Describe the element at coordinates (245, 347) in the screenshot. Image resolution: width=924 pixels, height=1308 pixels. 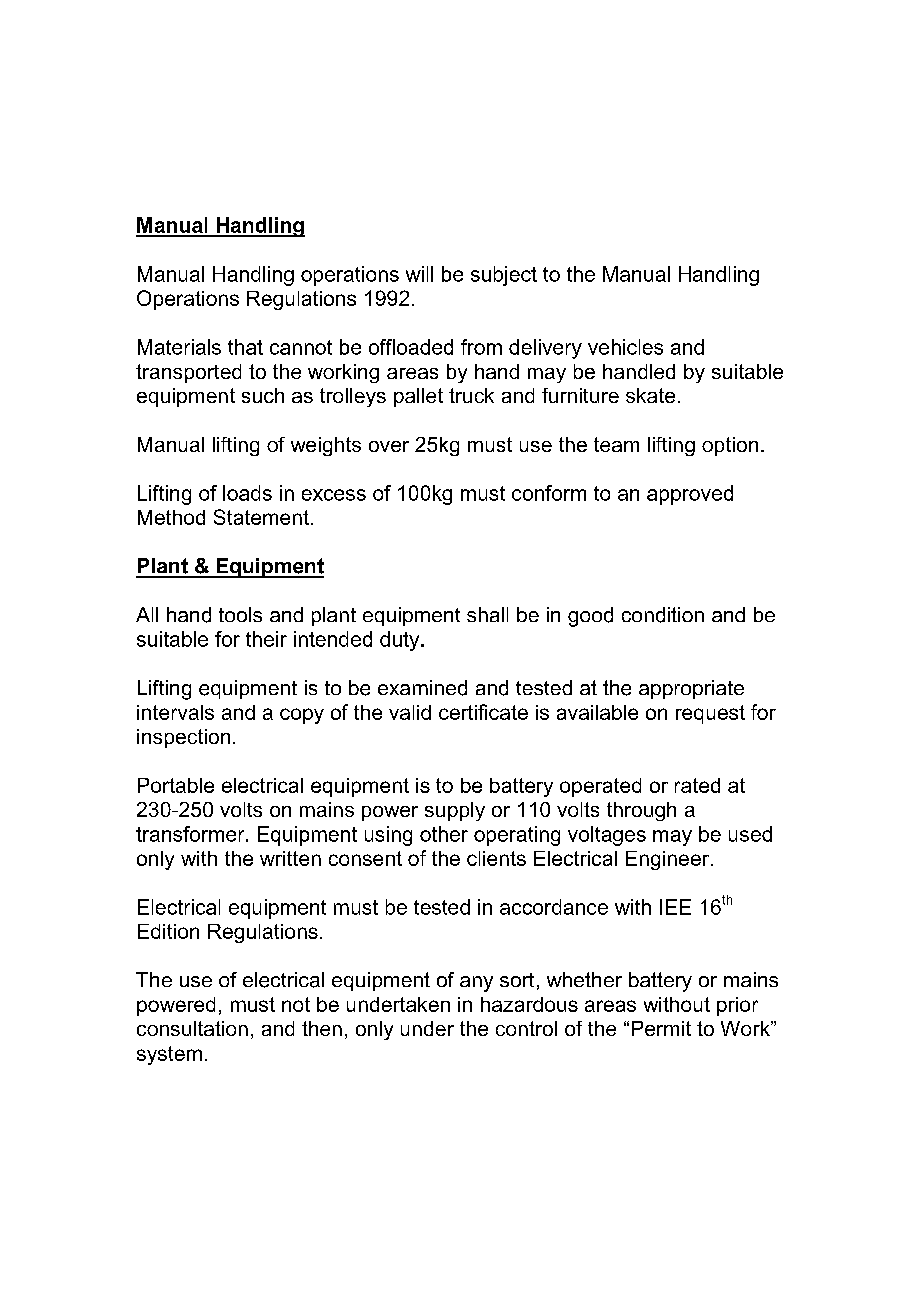
I see `that` at that location.
